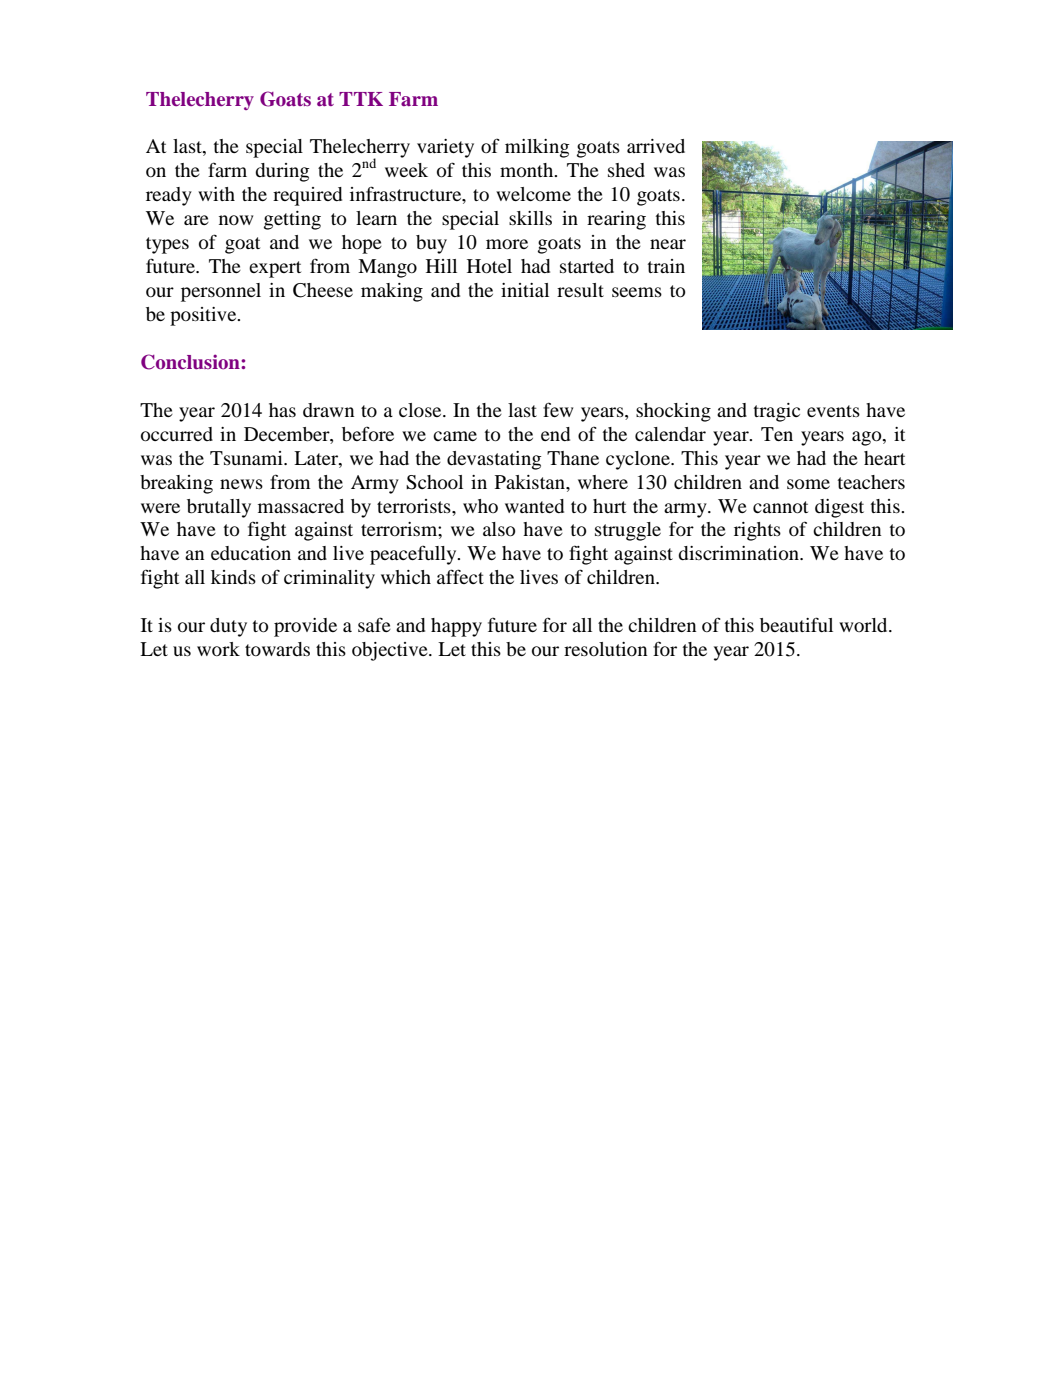 The width and height of the screenshot is (1062, 1375). What do you see at coordinates (777, 412) in the screenshot?
I see `tragic` at bounding box center [777, 412].
